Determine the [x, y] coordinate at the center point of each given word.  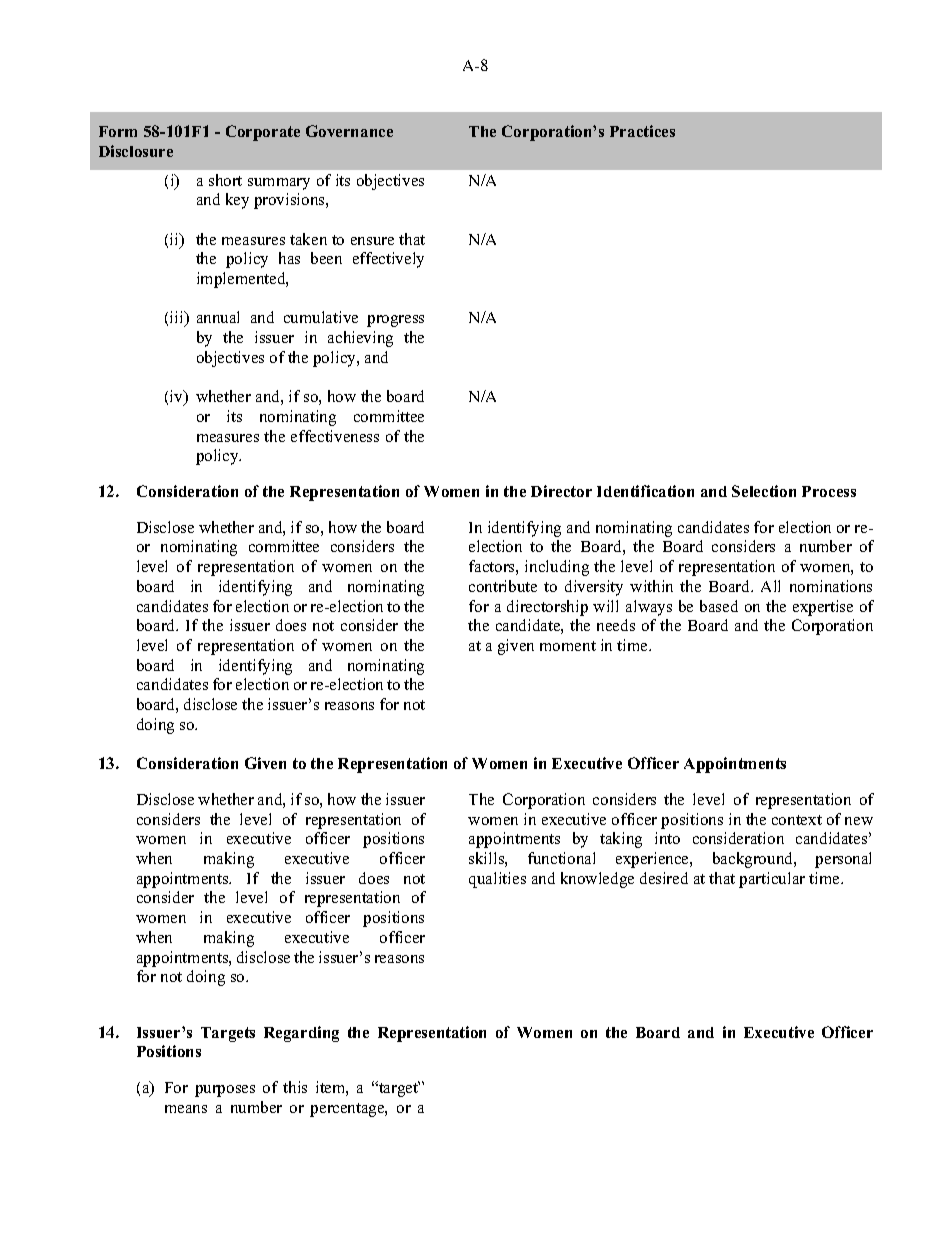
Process [829, 491]
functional [561, 858]
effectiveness [335, 436]
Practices [642, 131]
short [225, 180]
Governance [349, 131]
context [797, 820]
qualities [497, 880]
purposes [225, 1091]
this [295, 1087]
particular [772, 880]
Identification [645, 491]
